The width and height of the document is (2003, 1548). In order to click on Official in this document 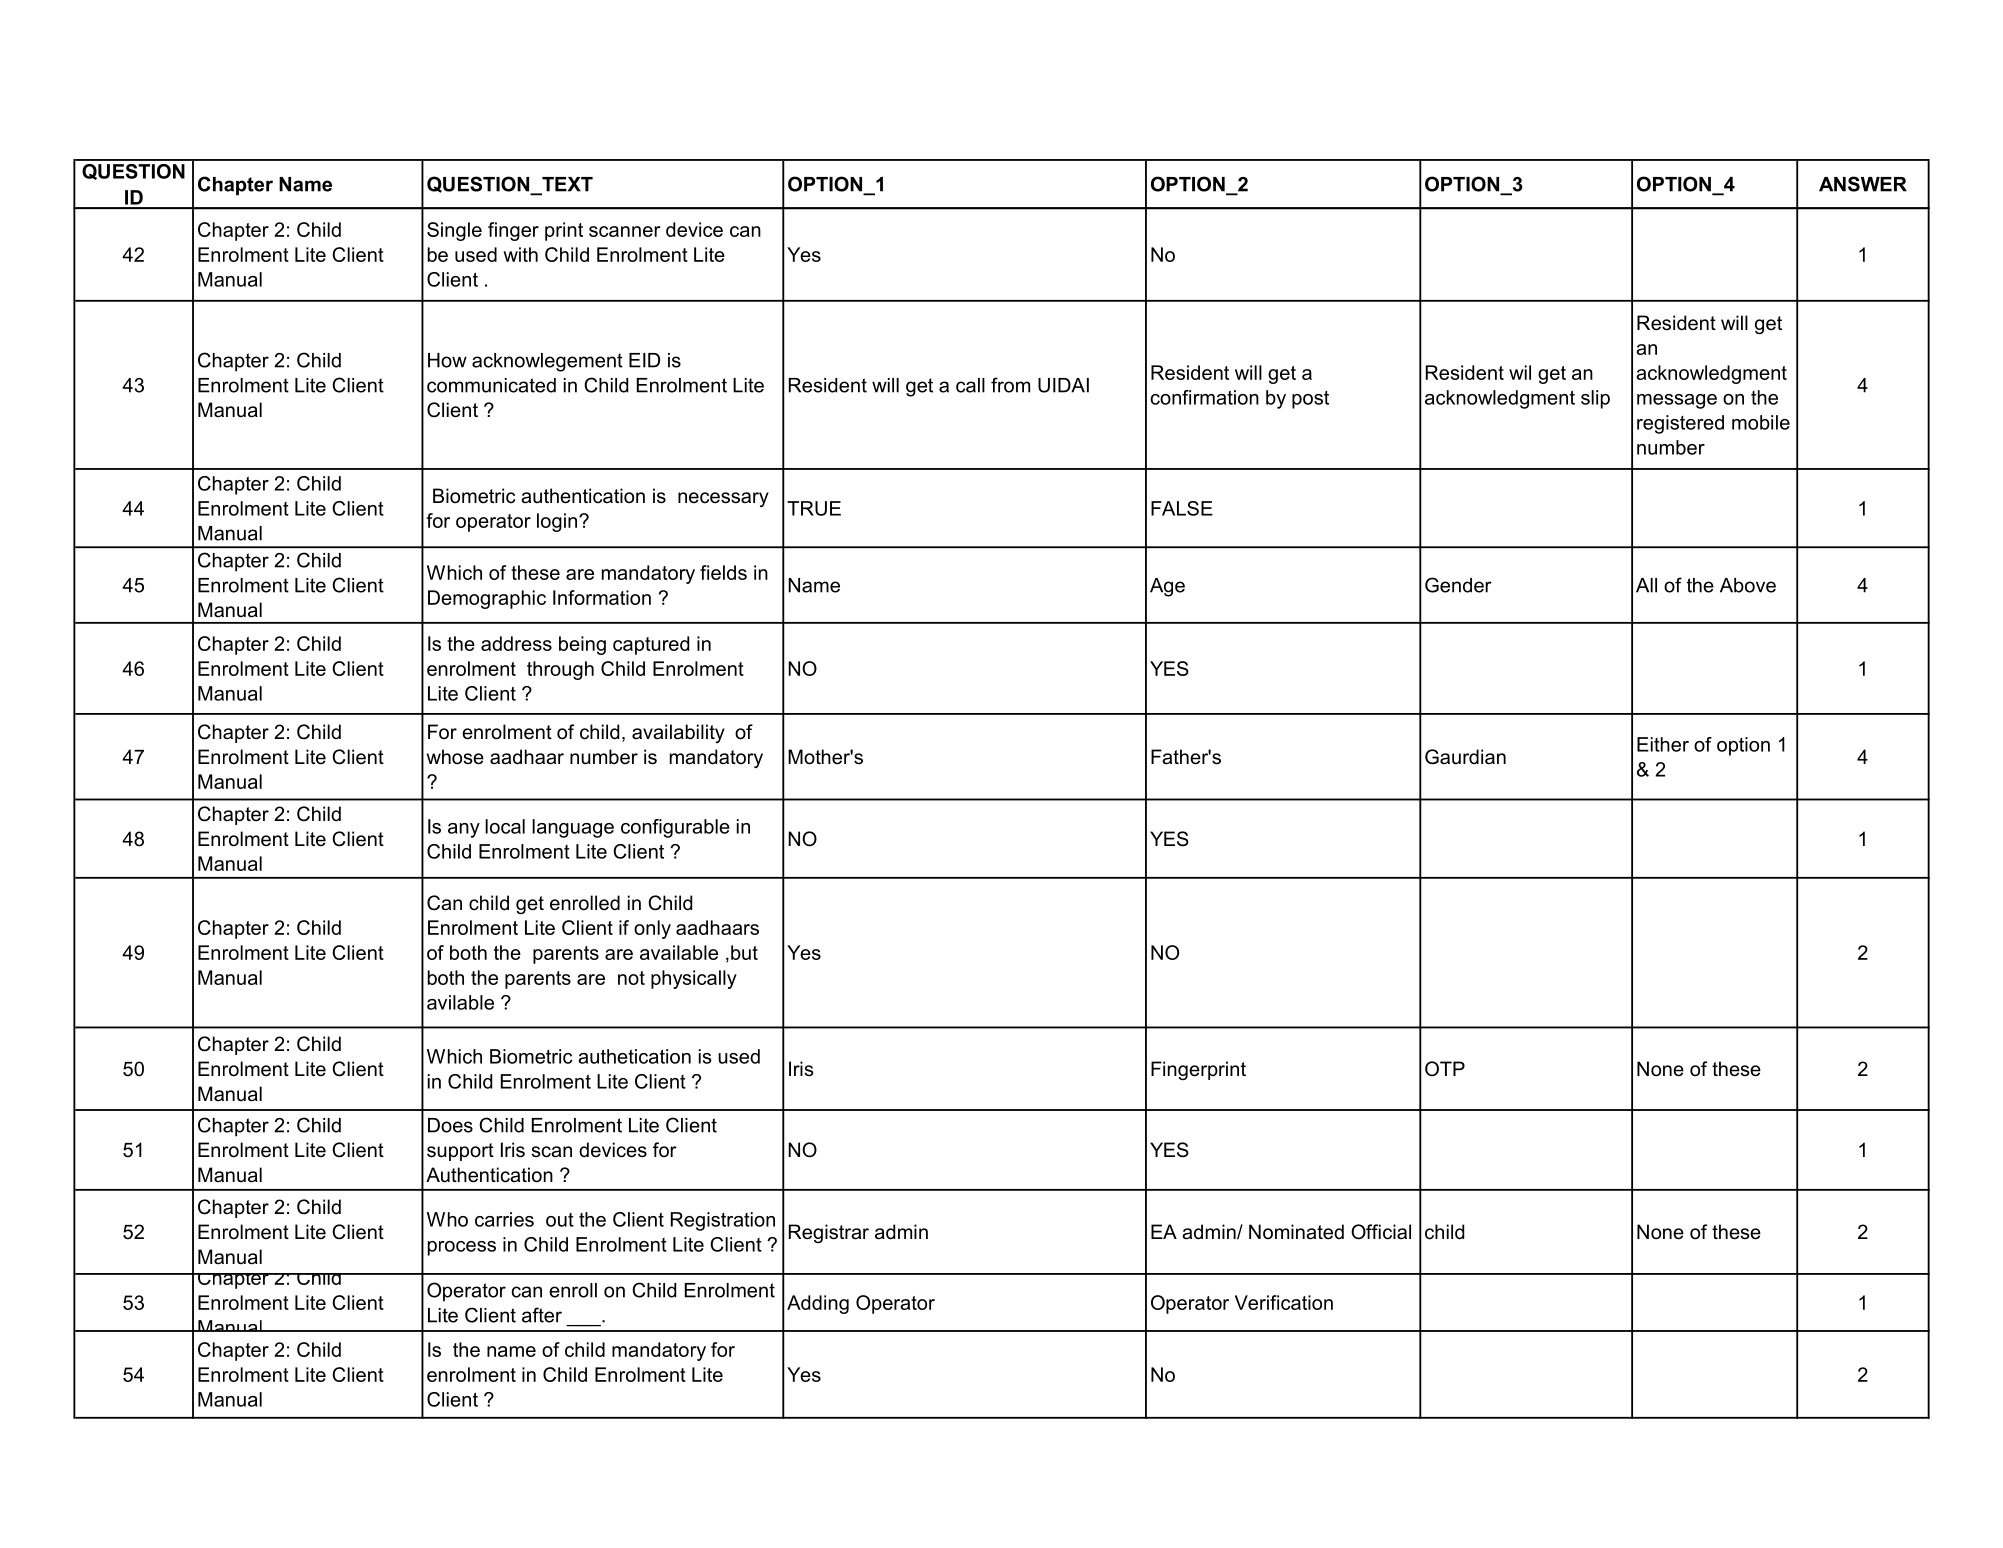, I will do `click(1381, 1232)`.
